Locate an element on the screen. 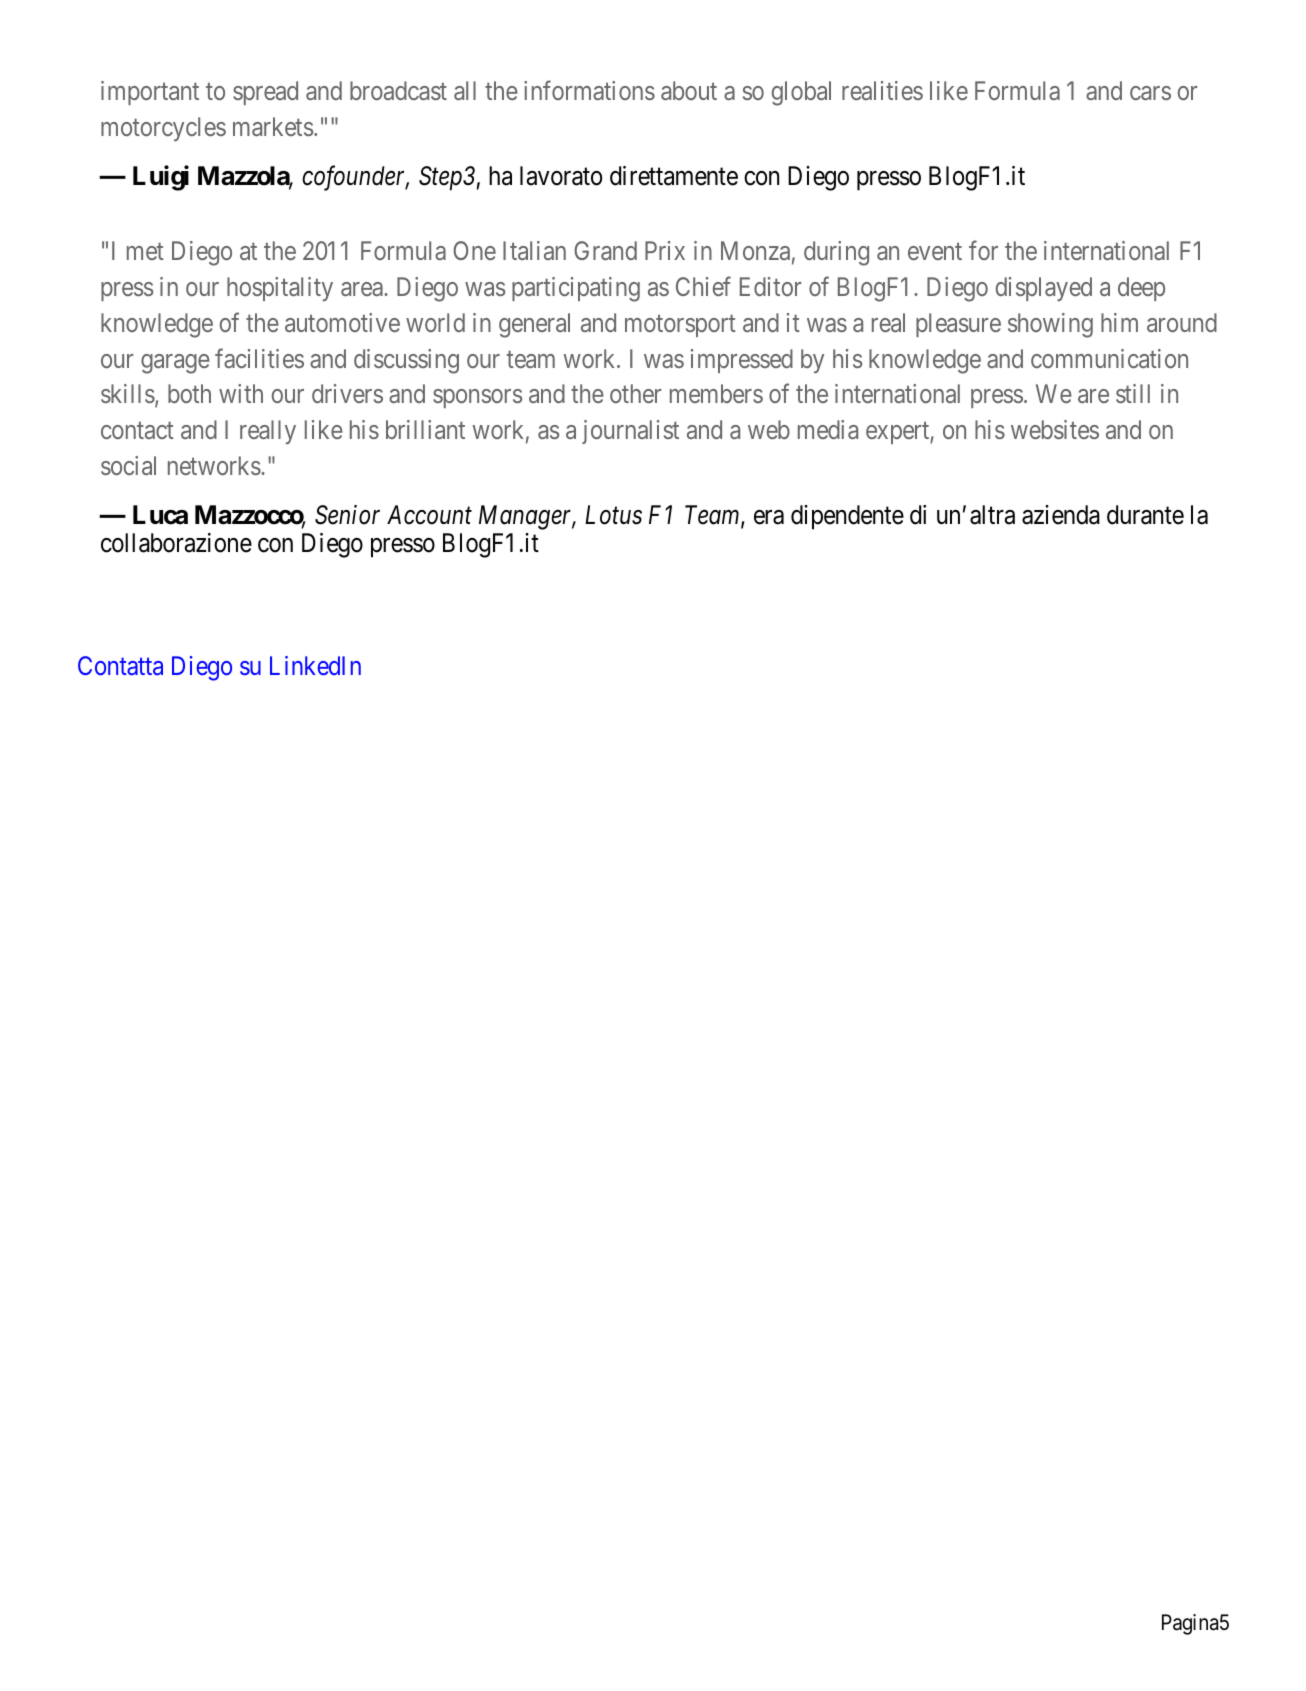 The image size is (1306, 1691). durante is located at coordinates (1145, 515).
